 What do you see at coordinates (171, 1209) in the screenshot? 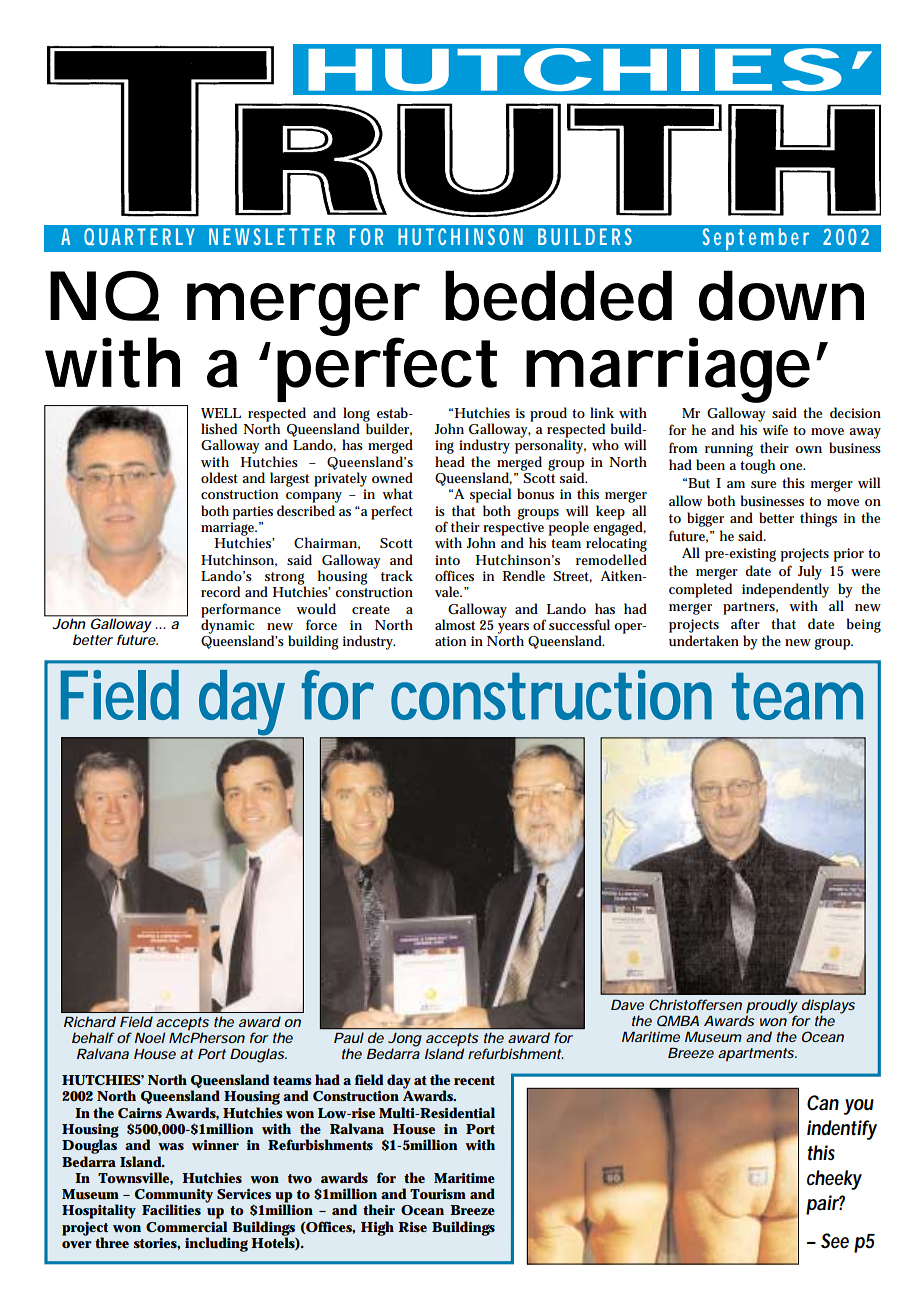
I see `Facilities` at bounding box center [171, 1209].
